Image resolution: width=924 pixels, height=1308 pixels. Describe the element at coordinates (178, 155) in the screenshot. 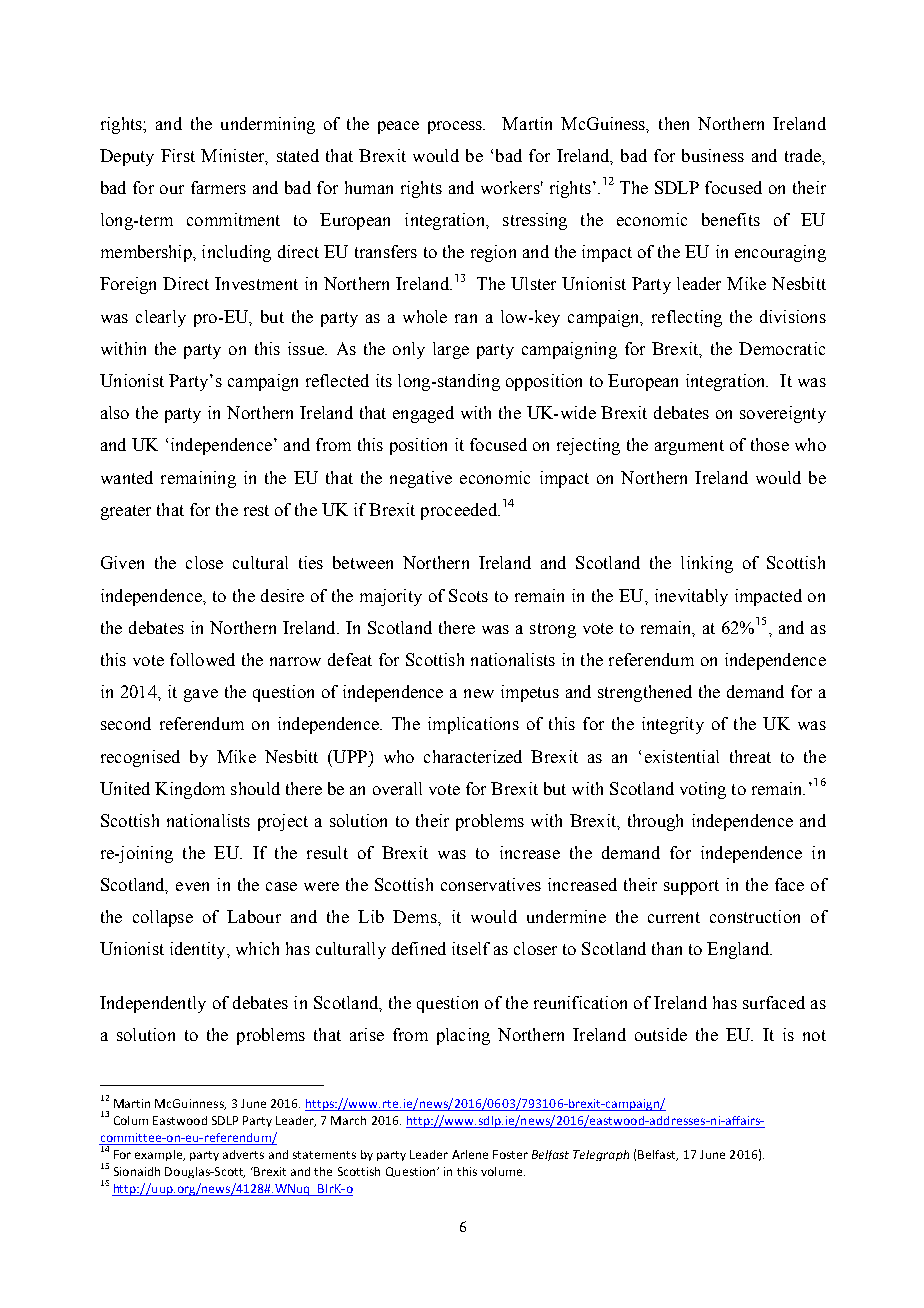

I see `First` at that location.
